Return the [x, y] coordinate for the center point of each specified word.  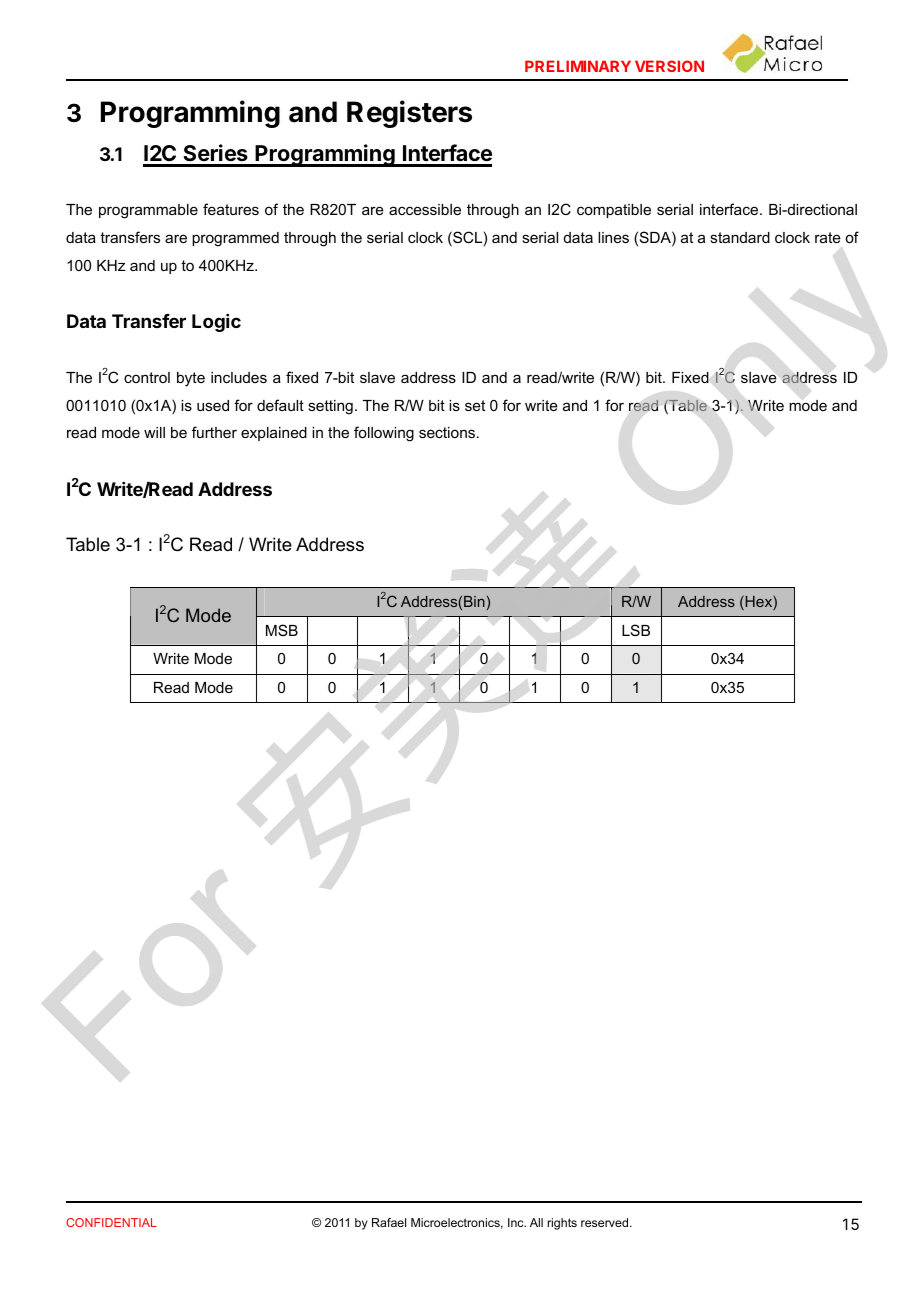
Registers [409, 114]
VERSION [669, 66]
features [231, 209]
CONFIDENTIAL [111, 1222]
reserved [606, 1222]
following [384, 434]
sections [448, 432]
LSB [636, 630]
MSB [282, 630]
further [214, 432]
